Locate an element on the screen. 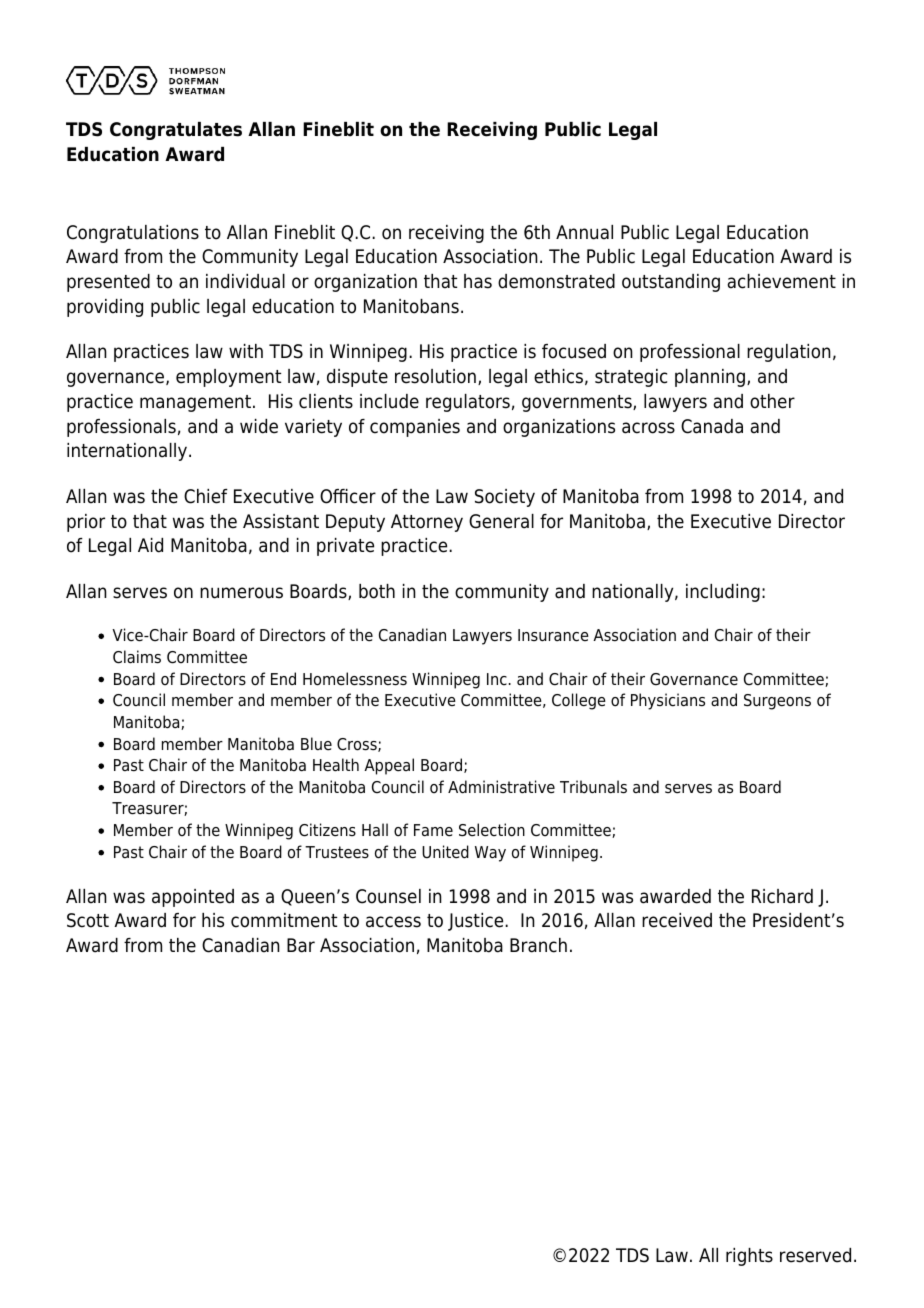  has is located at coordinates (478, 281).
